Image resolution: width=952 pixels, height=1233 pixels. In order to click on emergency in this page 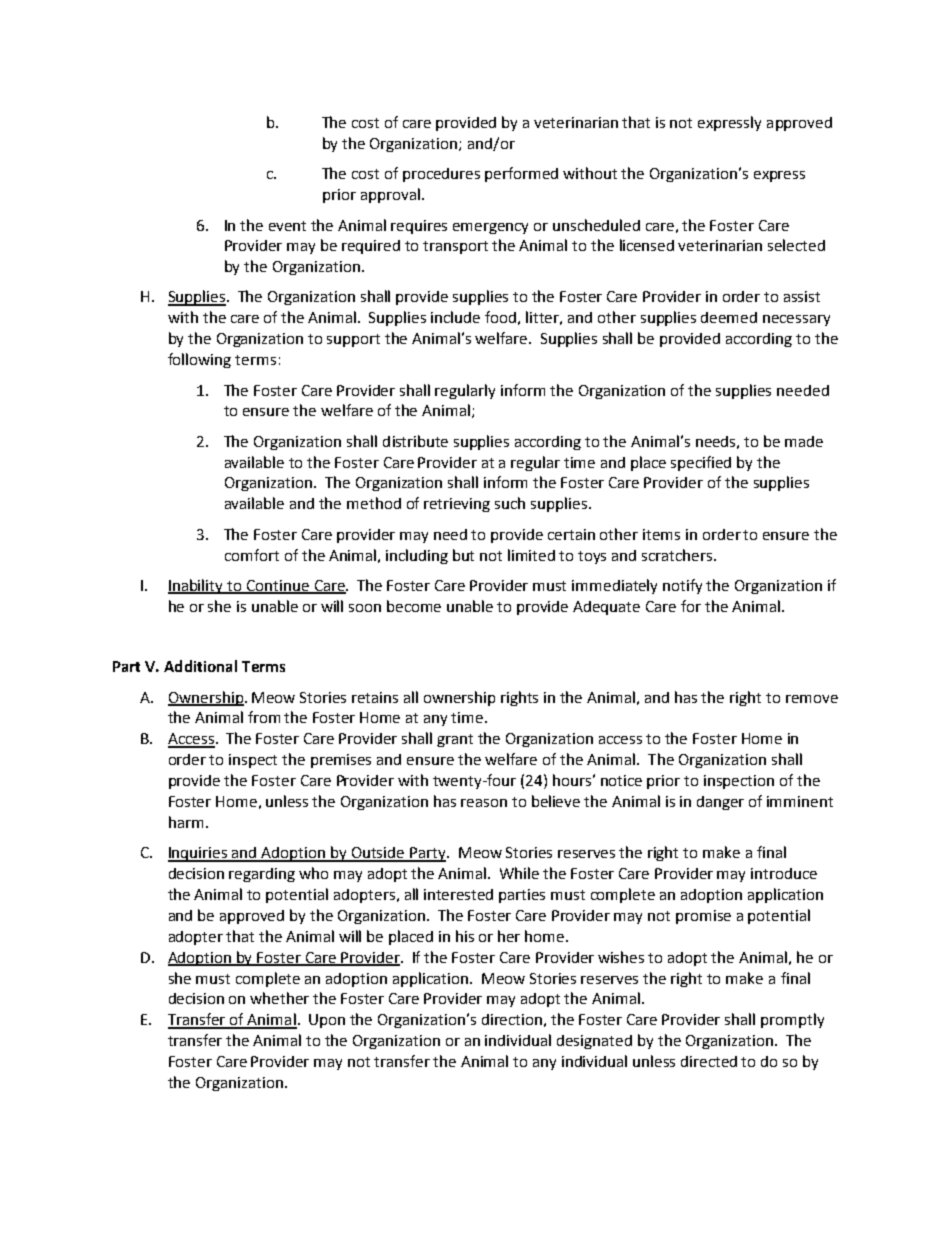, I will do `click(490, 228)`.
